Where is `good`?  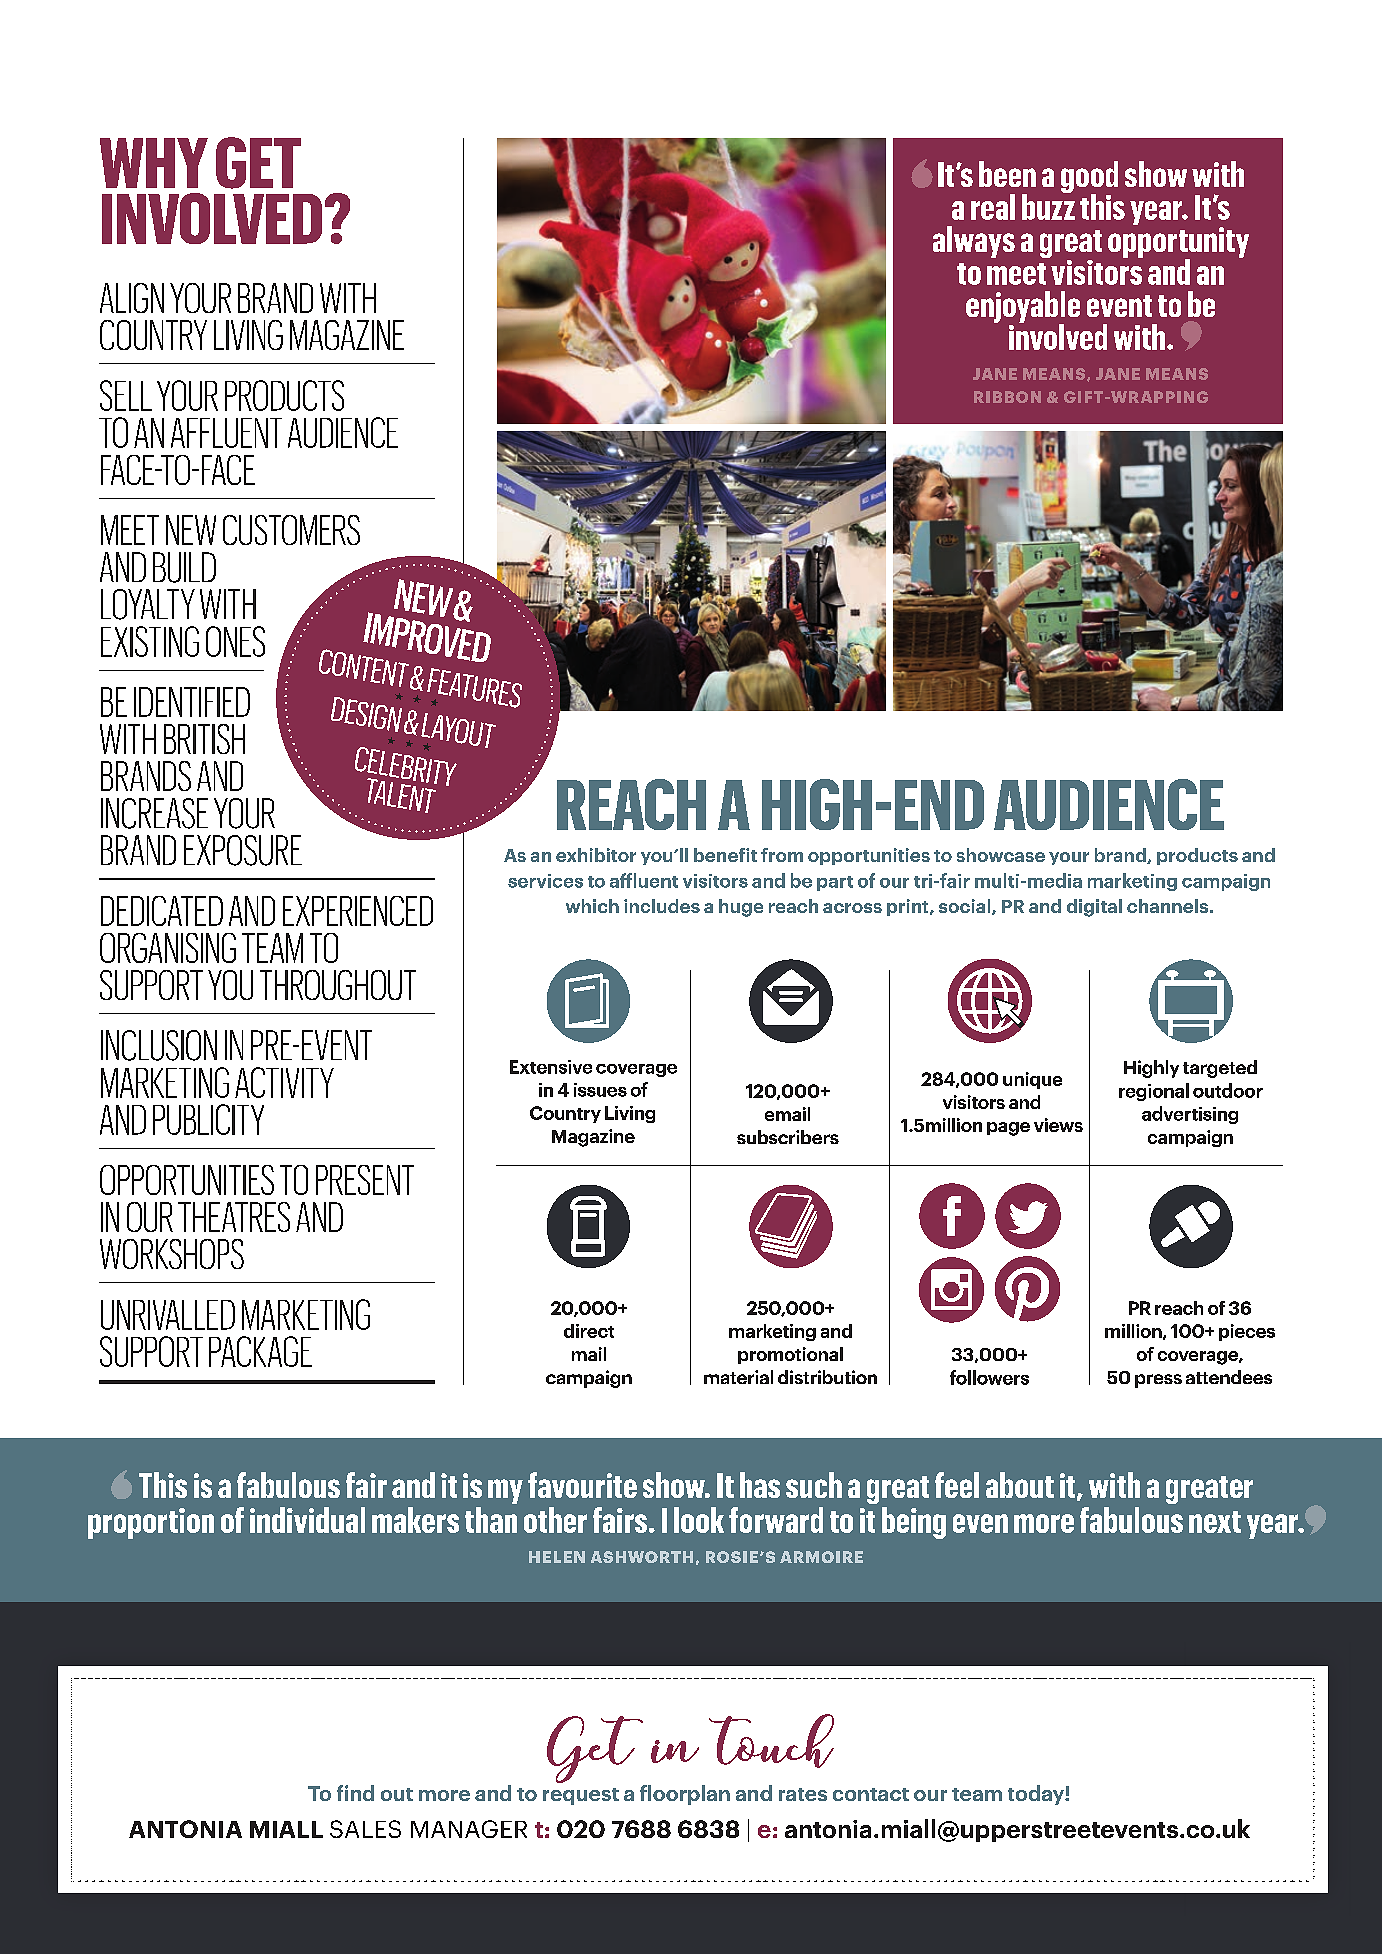
good is located at coordinates (1089, 178).
